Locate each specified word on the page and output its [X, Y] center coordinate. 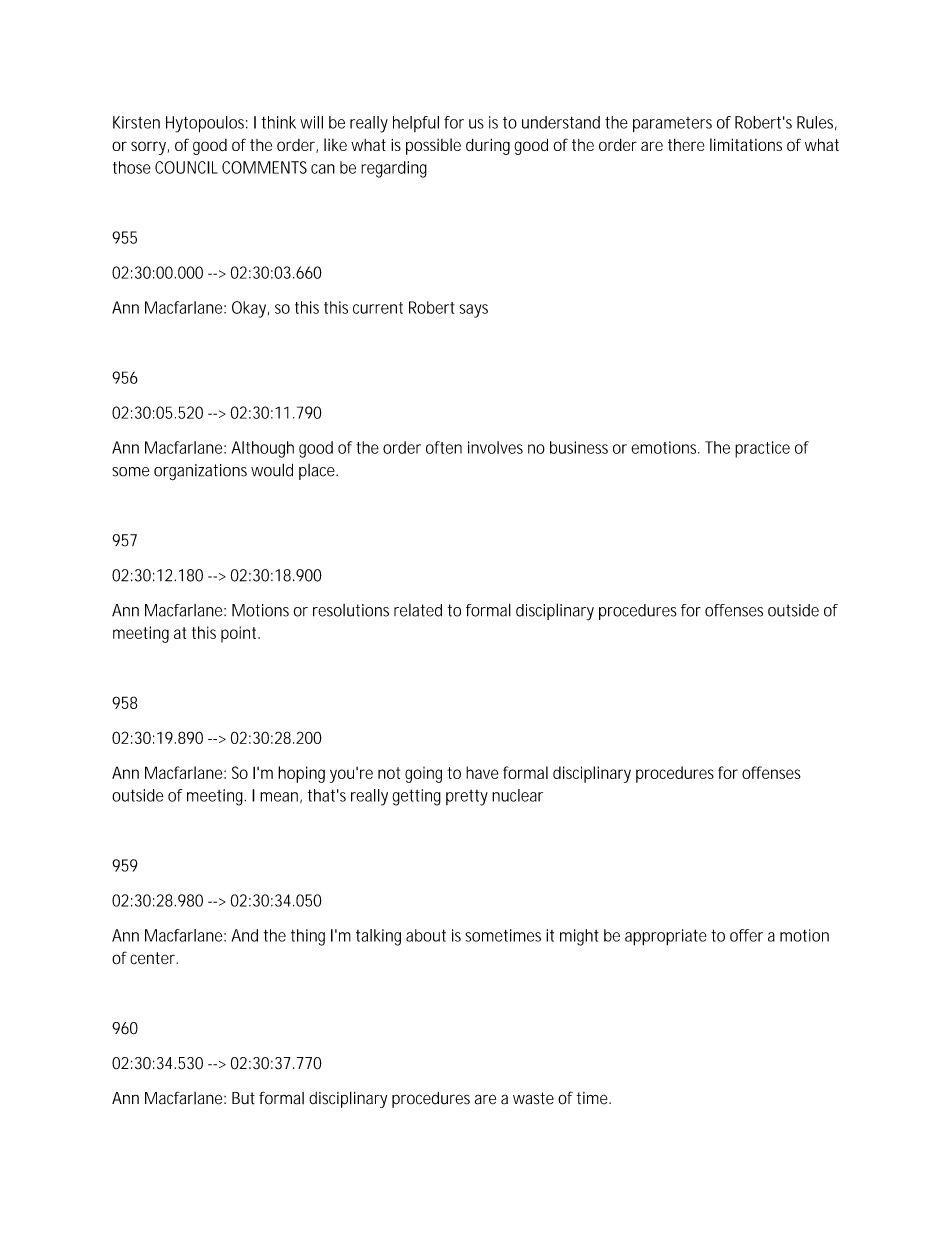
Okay [250, 309]
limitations [746, 144]
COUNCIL [186, 167]
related [418, 610]
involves [495, 447]
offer [746, 935]
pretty [467, 798]
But [243, 1098]
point [240, 634]
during [488, 146]
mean [280, 797]
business [579, 447]
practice [762, 449]
